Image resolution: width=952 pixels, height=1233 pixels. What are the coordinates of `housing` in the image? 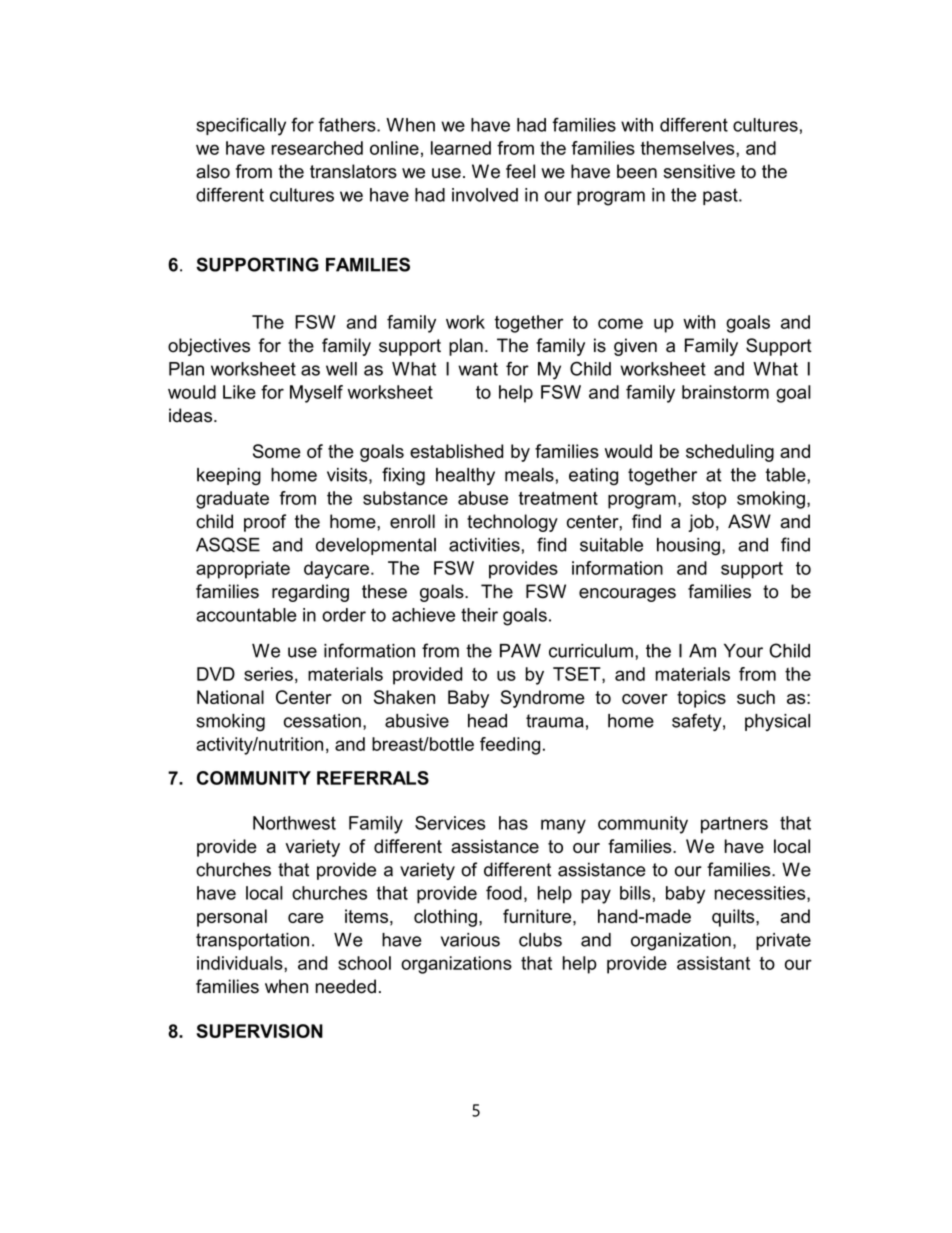 It's located at (688, 547).
